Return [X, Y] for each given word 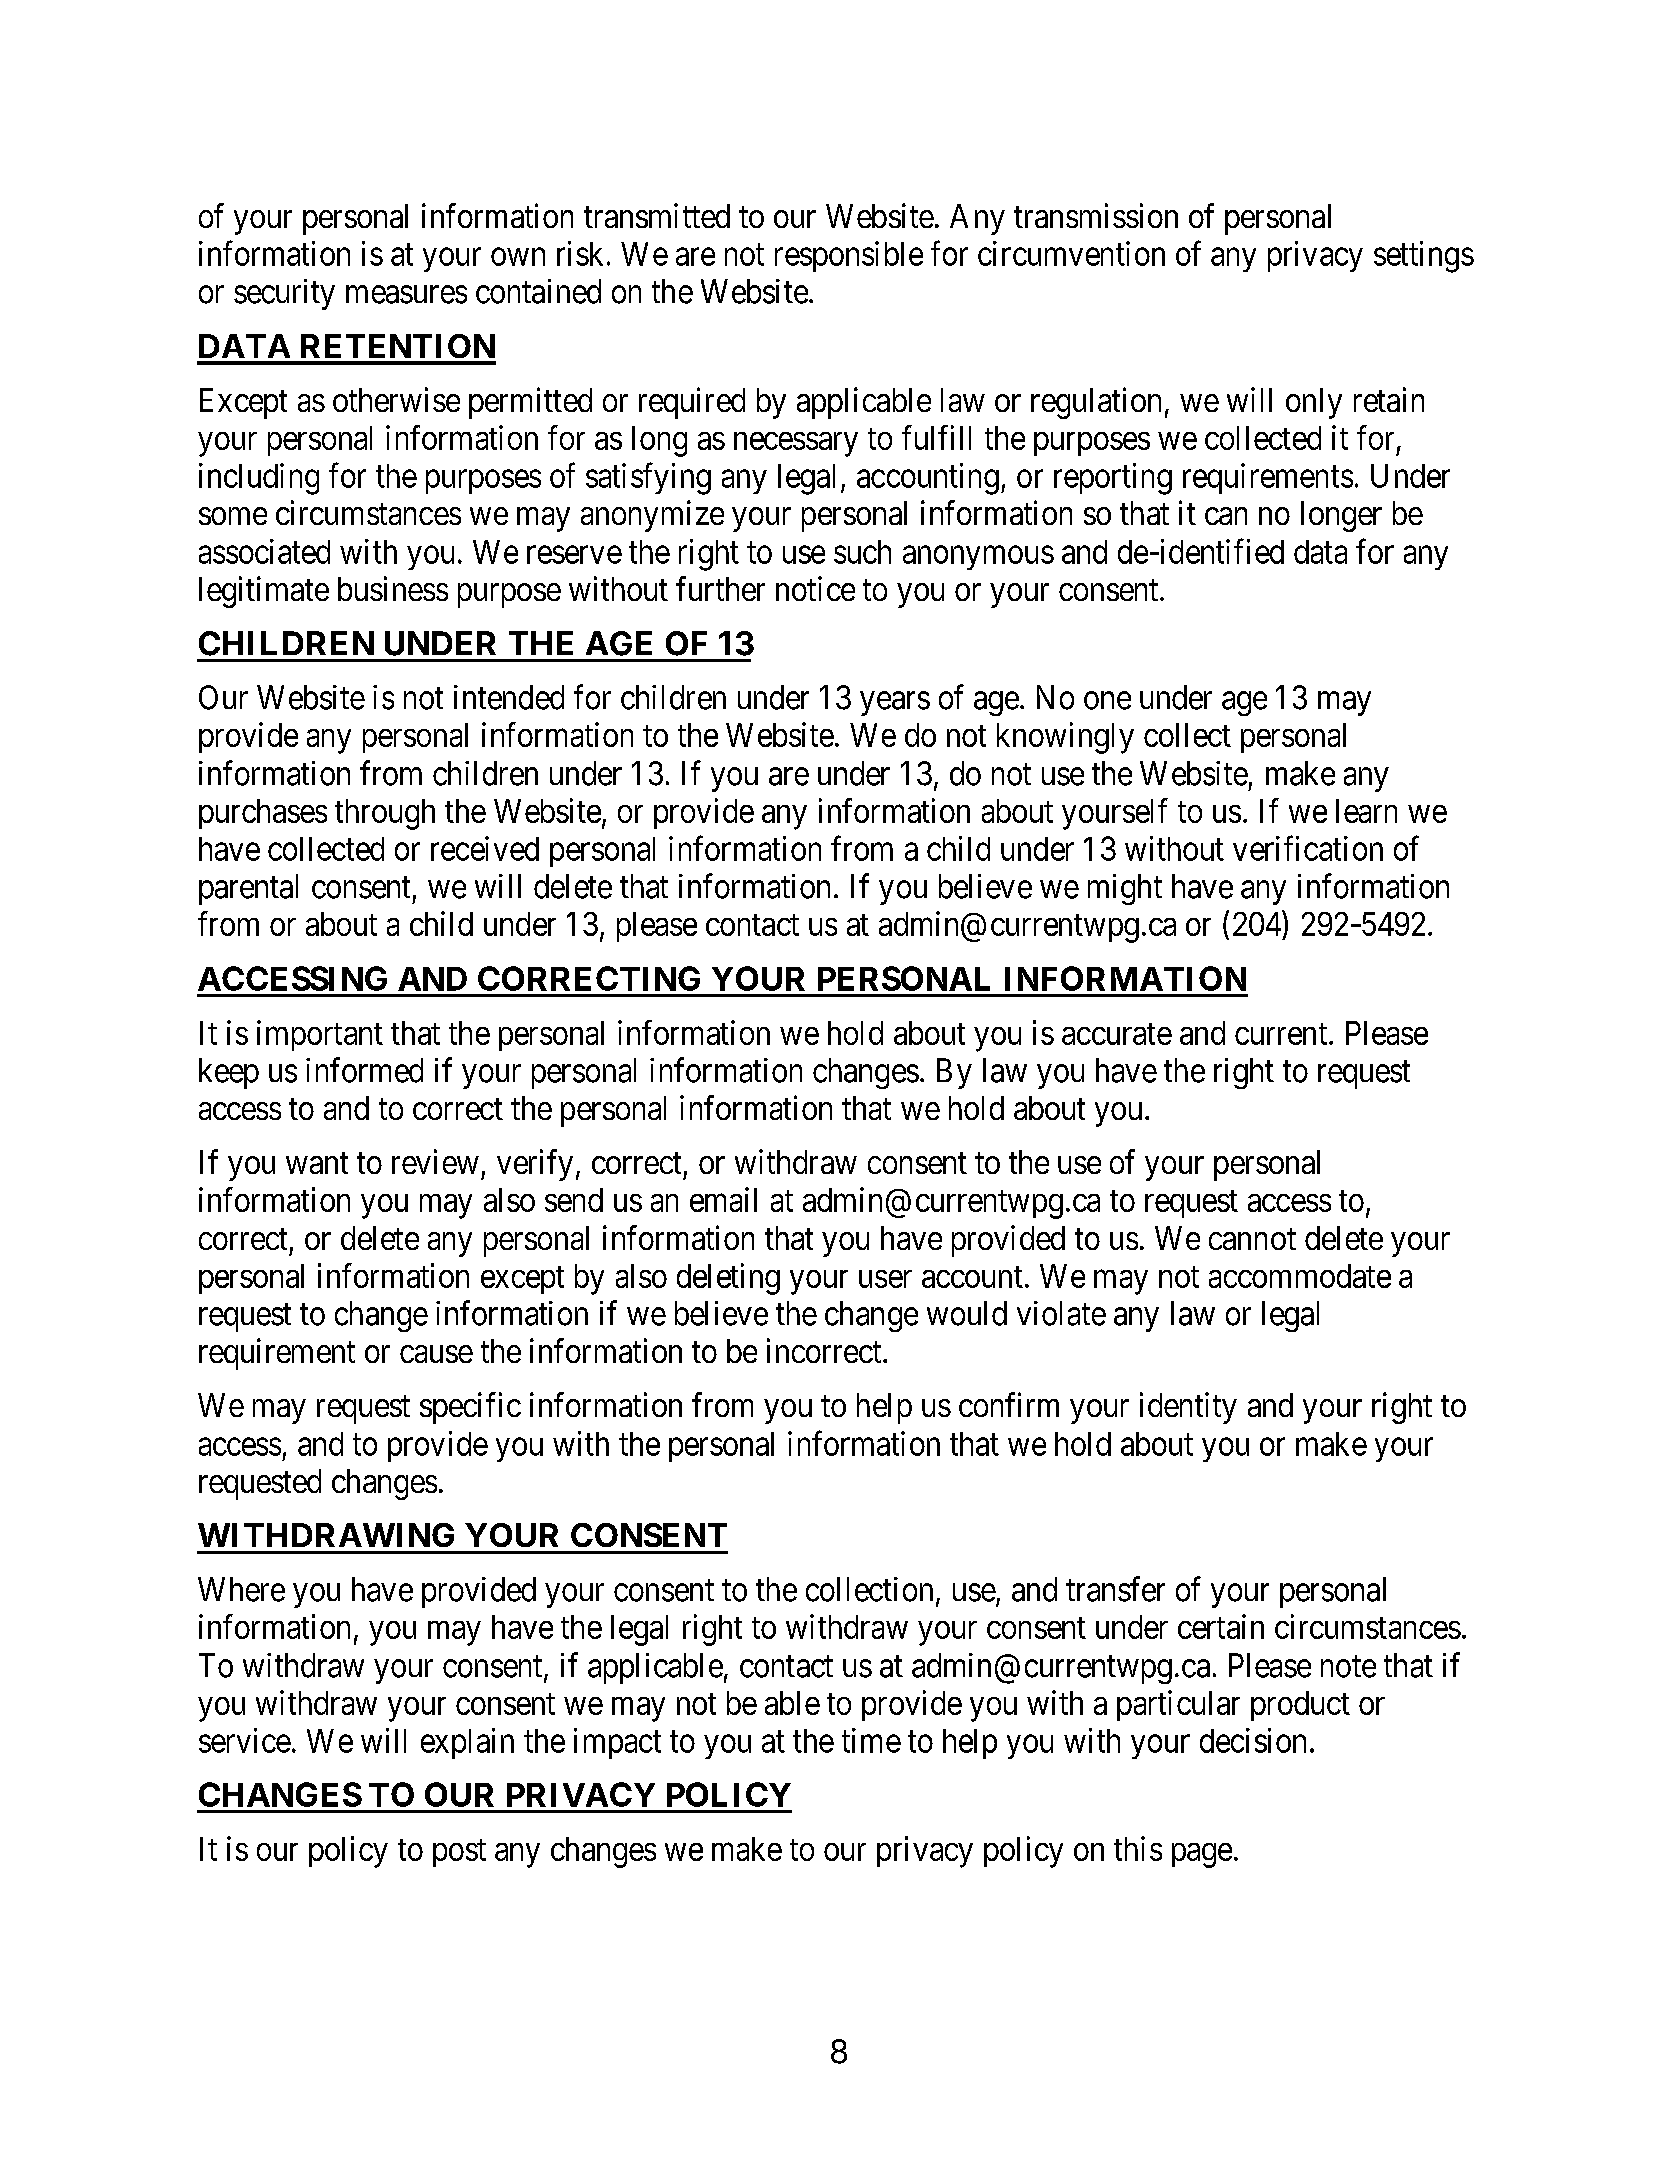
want [317, 1163]
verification [1308, 848]
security [284, 294]
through [385, 814]
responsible [849, 256]
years [895, 704]
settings [1424, 257]
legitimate [264, 592]
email [723, 1199]
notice [815, 588]
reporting [1113, 479]
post [459, 1853]
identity [1188, 1408]
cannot [1252, 1239]
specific [470, 1408]
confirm [1009, 1404]
